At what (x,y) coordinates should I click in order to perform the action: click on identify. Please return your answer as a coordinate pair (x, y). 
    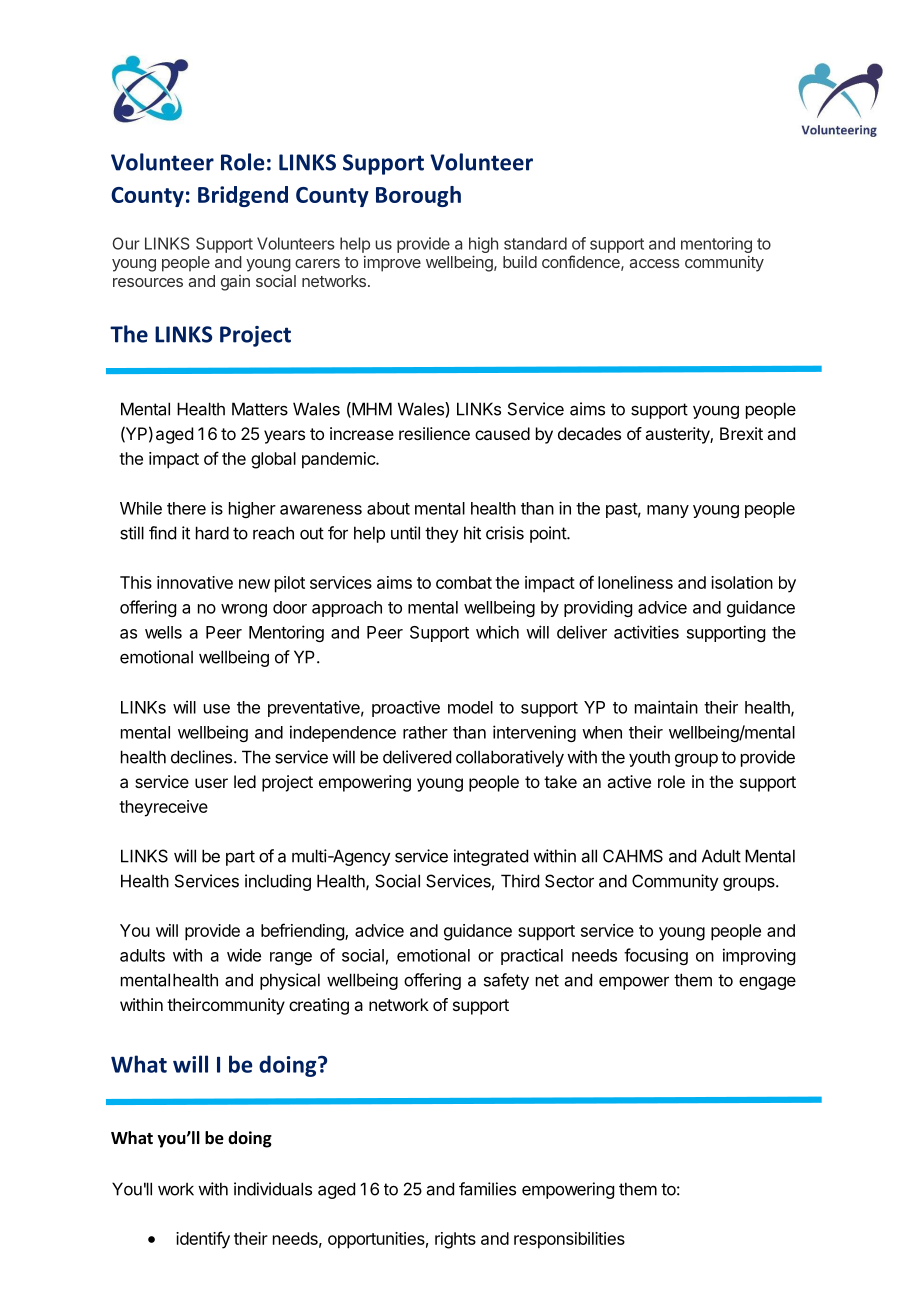
    Looking at the image, I should click on (203, 1240).
